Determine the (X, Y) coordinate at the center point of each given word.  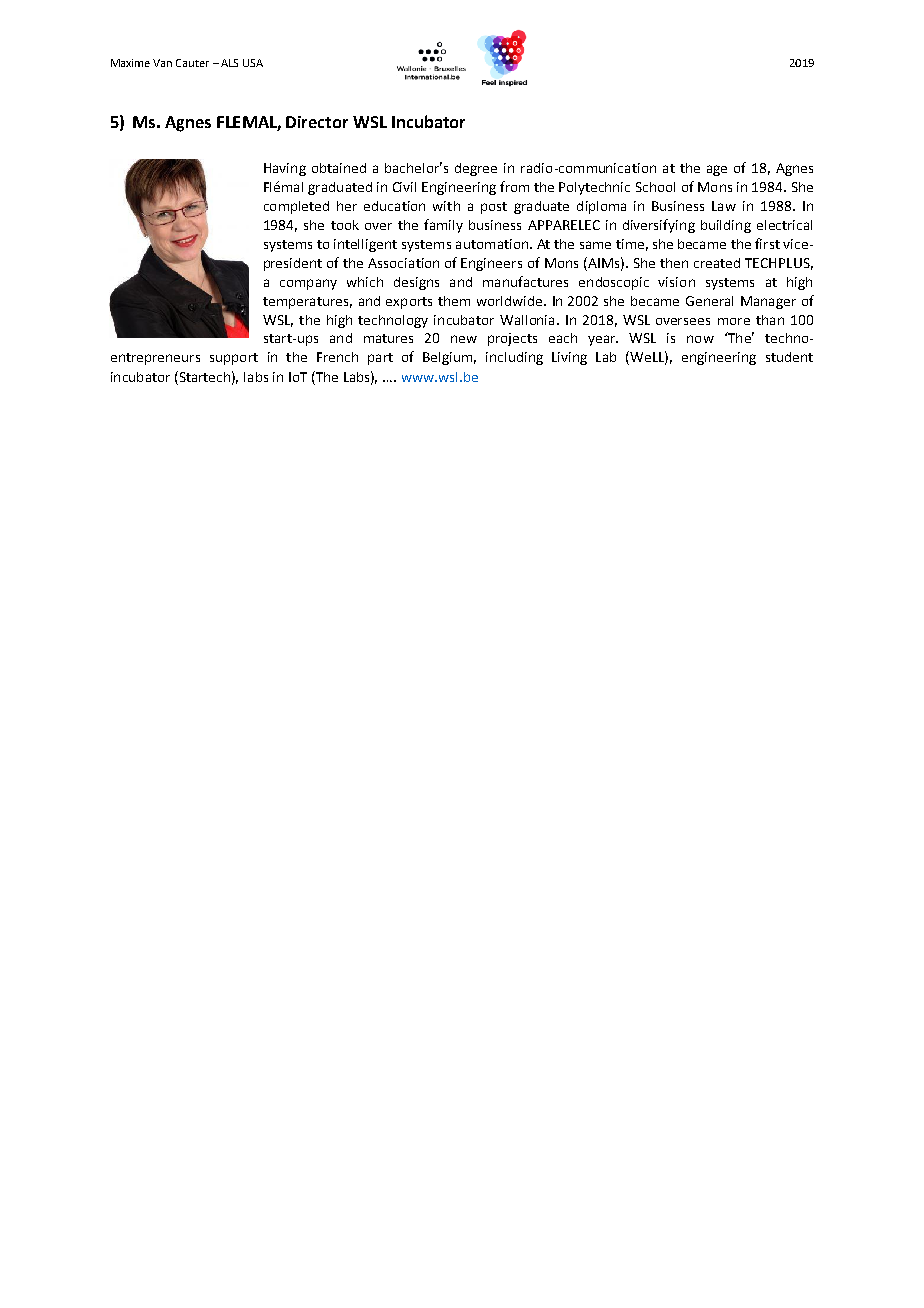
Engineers (491, 264)
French (337, 357)
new (464, 339)
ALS (229, 63)
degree (476, 169)
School (655, 187)
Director (317, 122)
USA (253, 63)
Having (285, 169)
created (717, 263)
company (308, 284)
